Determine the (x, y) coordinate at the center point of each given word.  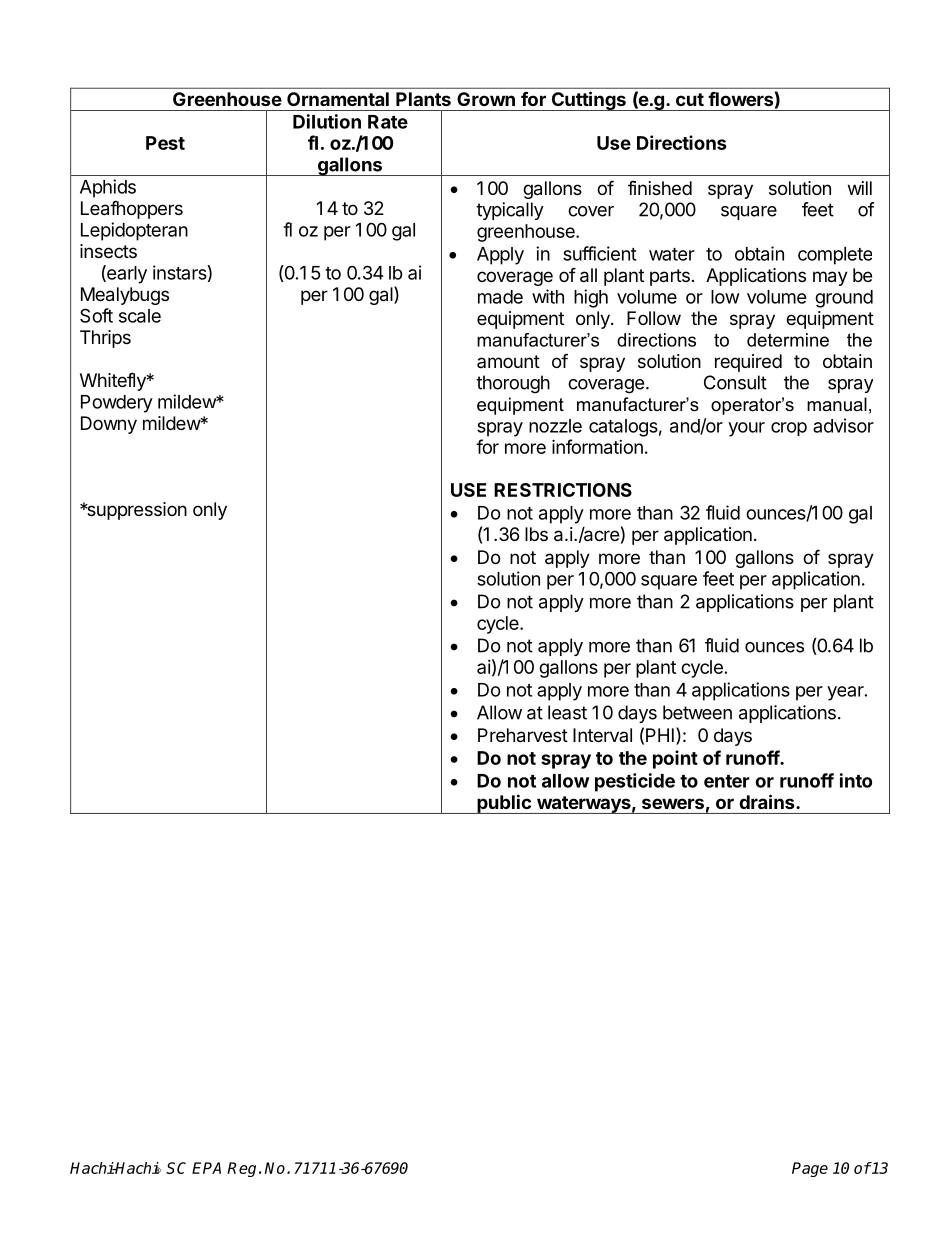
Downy (109, 425)
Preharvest (523, 735)
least (567, 712)
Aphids (108, 188)
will (860, 188)
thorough (513, 384)
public (504, 804)
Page (810, 1169)
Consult (735, 382)
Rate (388, 122)
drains (768, 801)
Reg (241, 1169)
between (697, 712)
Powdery (117, 404)
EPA (206, 1168)
